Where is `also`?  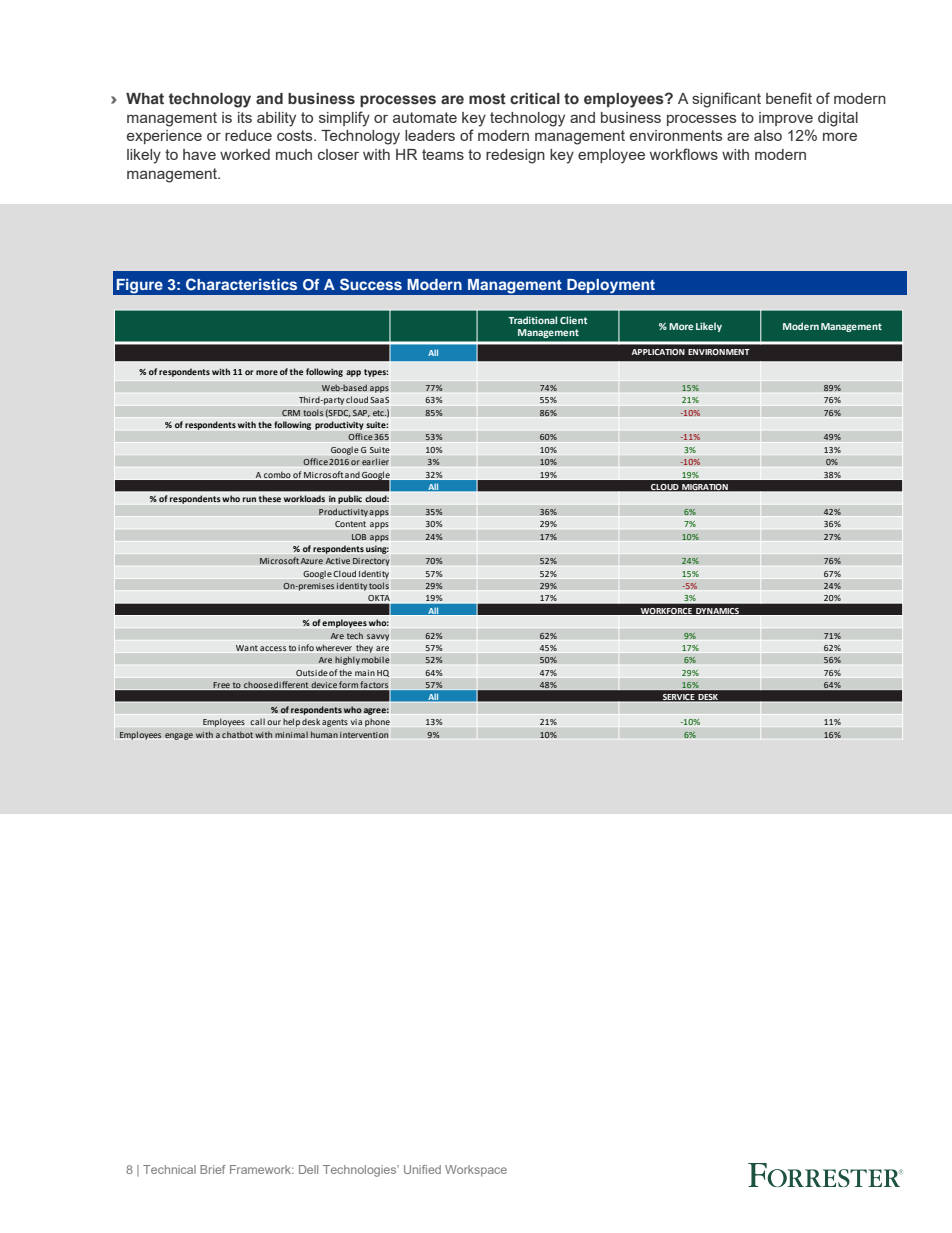
also is located at coordinates (768, 135).
